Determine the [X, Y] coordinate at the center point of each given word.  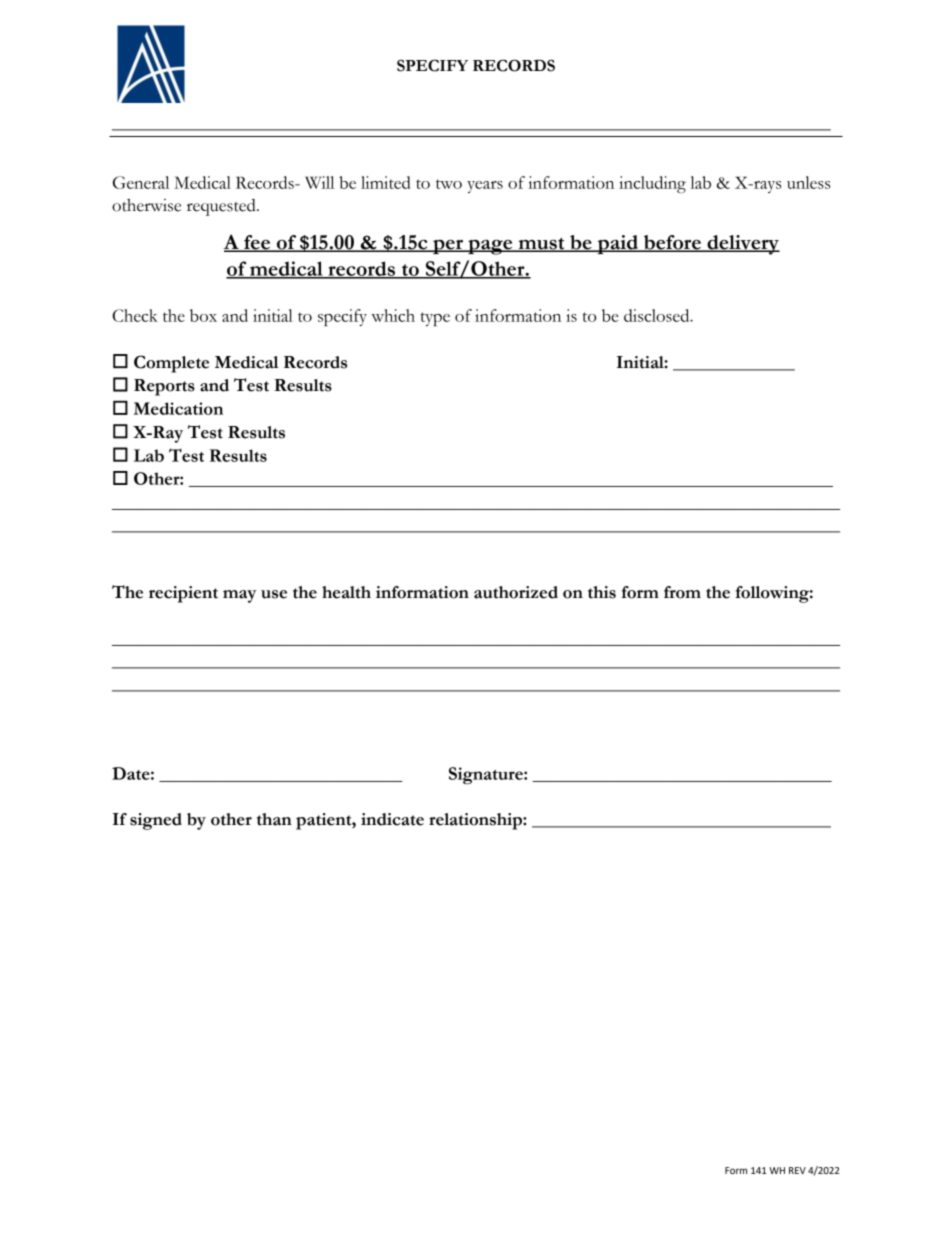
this [602, 592]
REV [797, 1170]
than [274, 819]
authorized [516, 592]
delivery [742, 245]
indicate [392, 819]
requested [222, 207]
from [682, 592]
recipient [183, 594]
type [435, 319]
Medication [178, 408]
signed [156, 821]
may [239, 596]
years [485, 187]
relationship [476, 821]
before [672, 243]
